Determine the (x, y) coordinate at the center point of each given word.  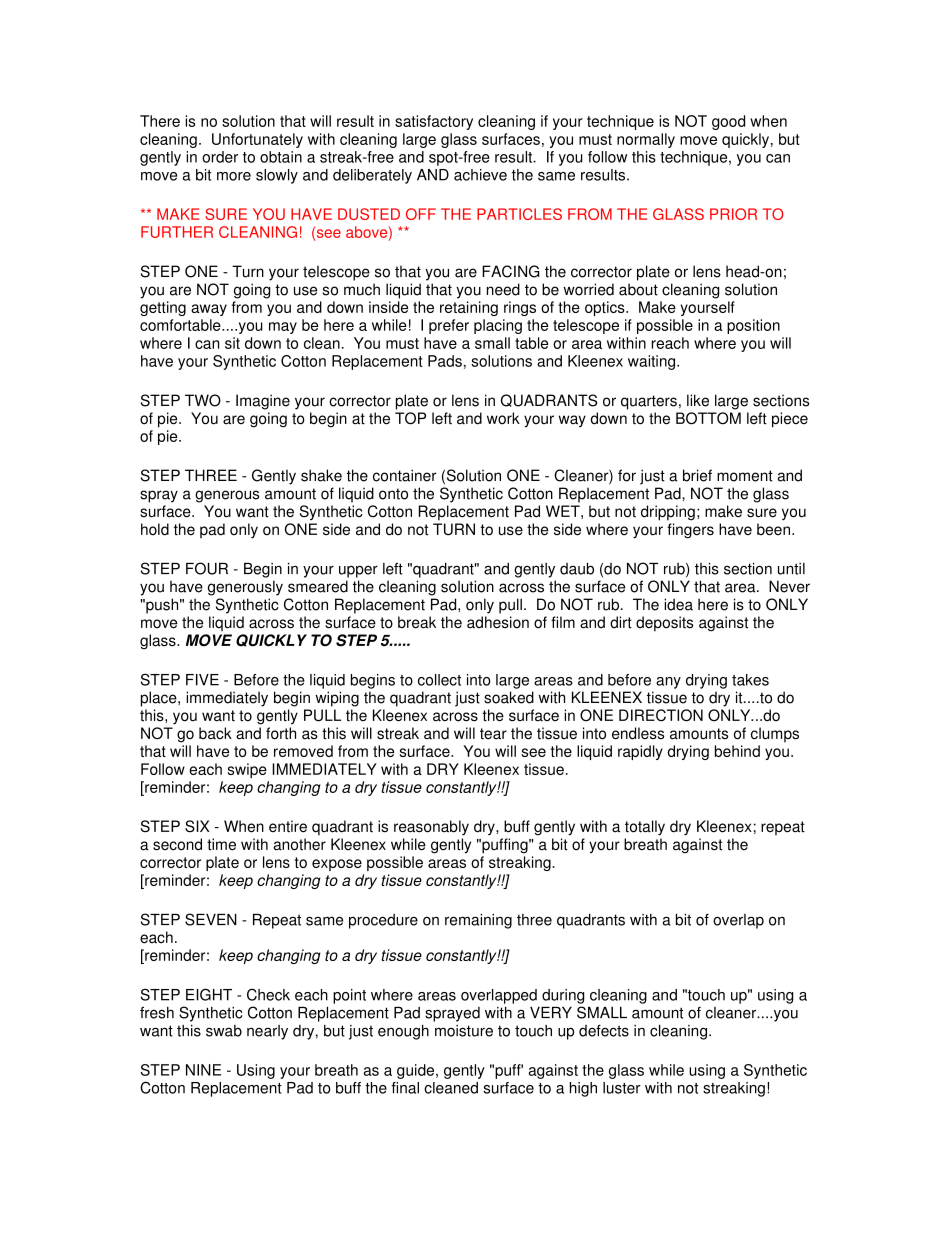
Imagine (263, 402)
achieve (480, 175)
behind (737, 751)
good (728, 122)
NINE (203, 1070)
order (220, 157)
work (503, 418)
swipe (247, 770)
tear (493, 734)
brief (697, 475)
